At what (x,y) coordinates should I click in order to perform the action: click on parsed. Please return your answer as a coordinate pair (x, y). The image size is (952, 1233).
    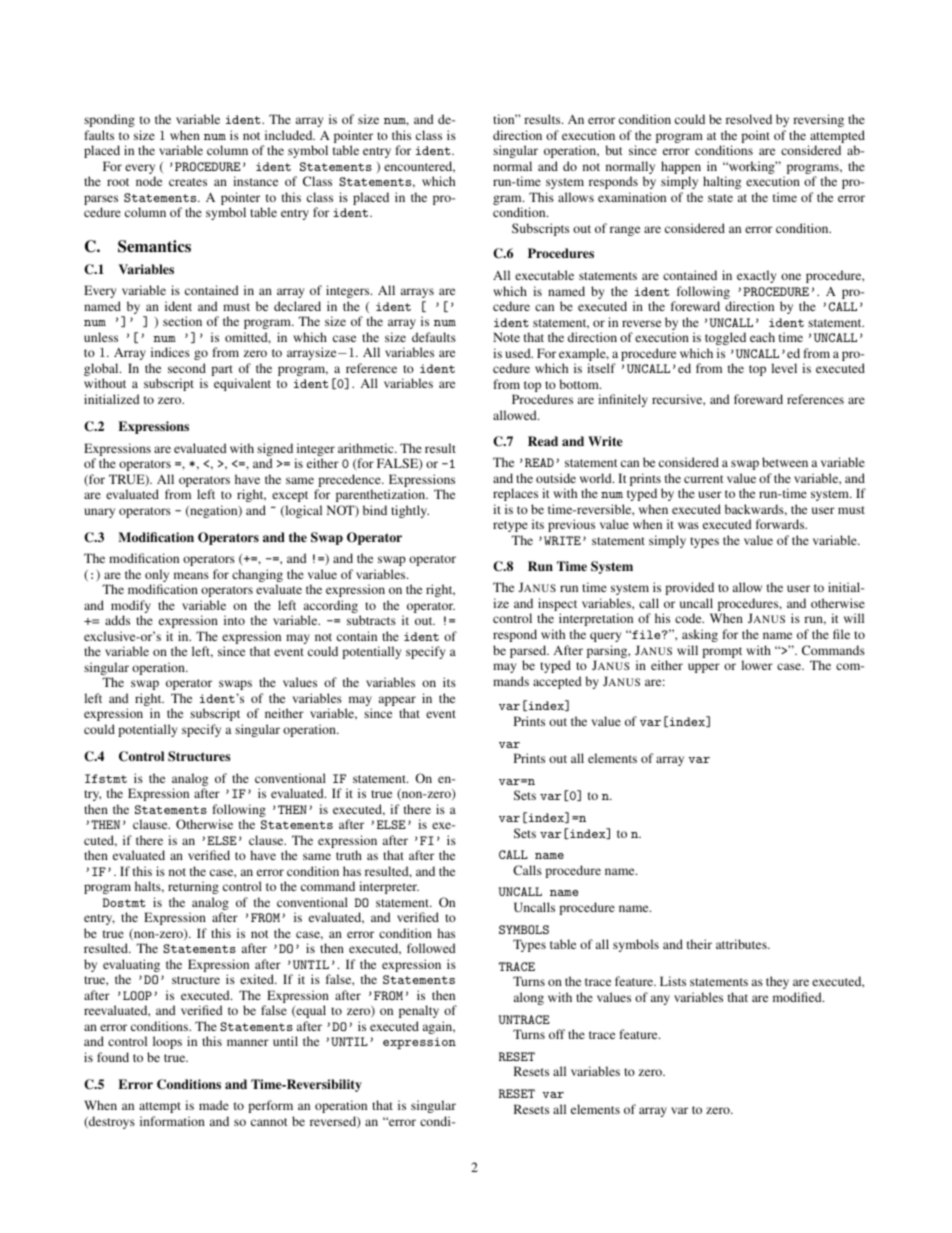
    Looking at the image, I should click on (529, 651).
